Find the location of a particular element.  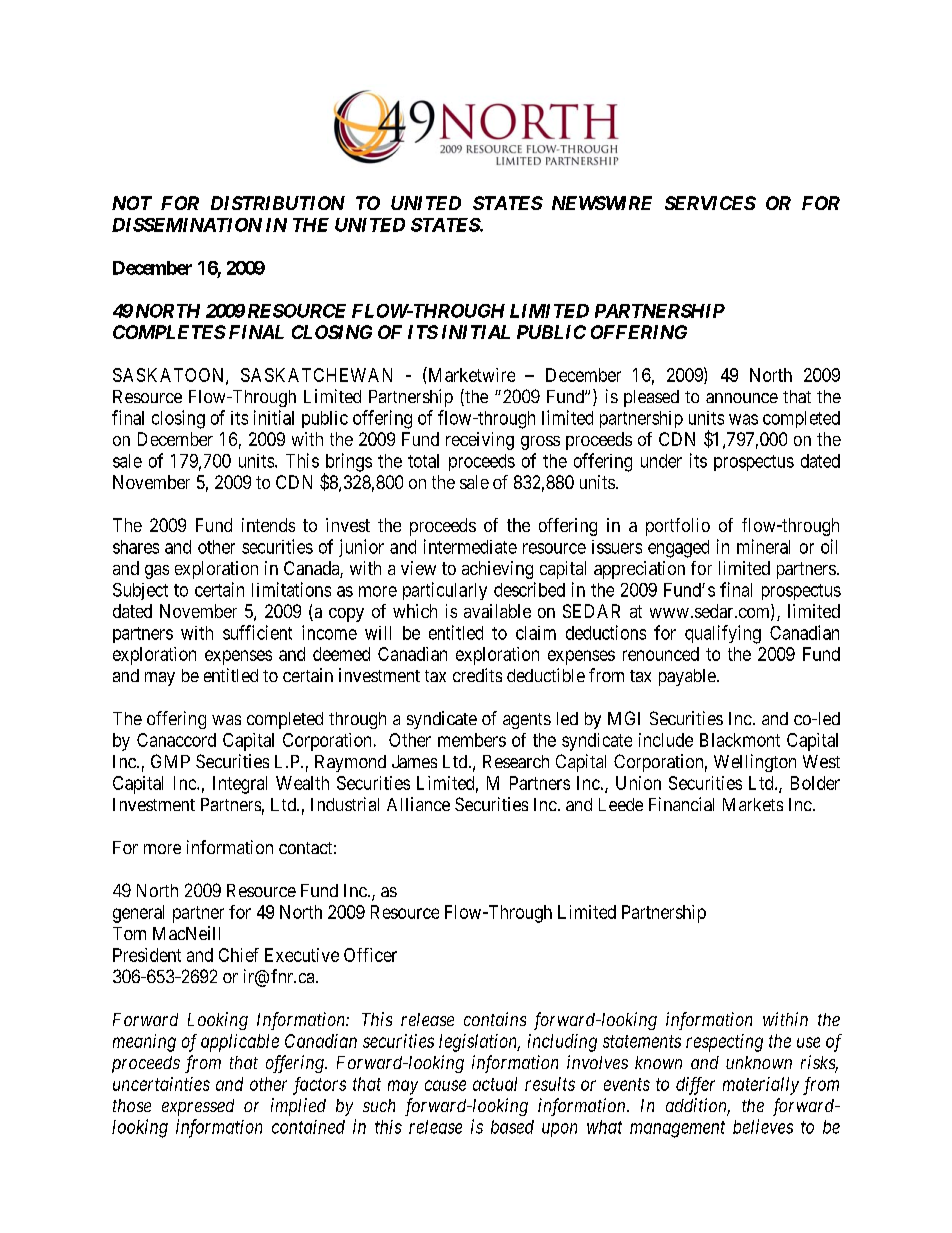

SERVICES is located at coordinates (710, 203).
